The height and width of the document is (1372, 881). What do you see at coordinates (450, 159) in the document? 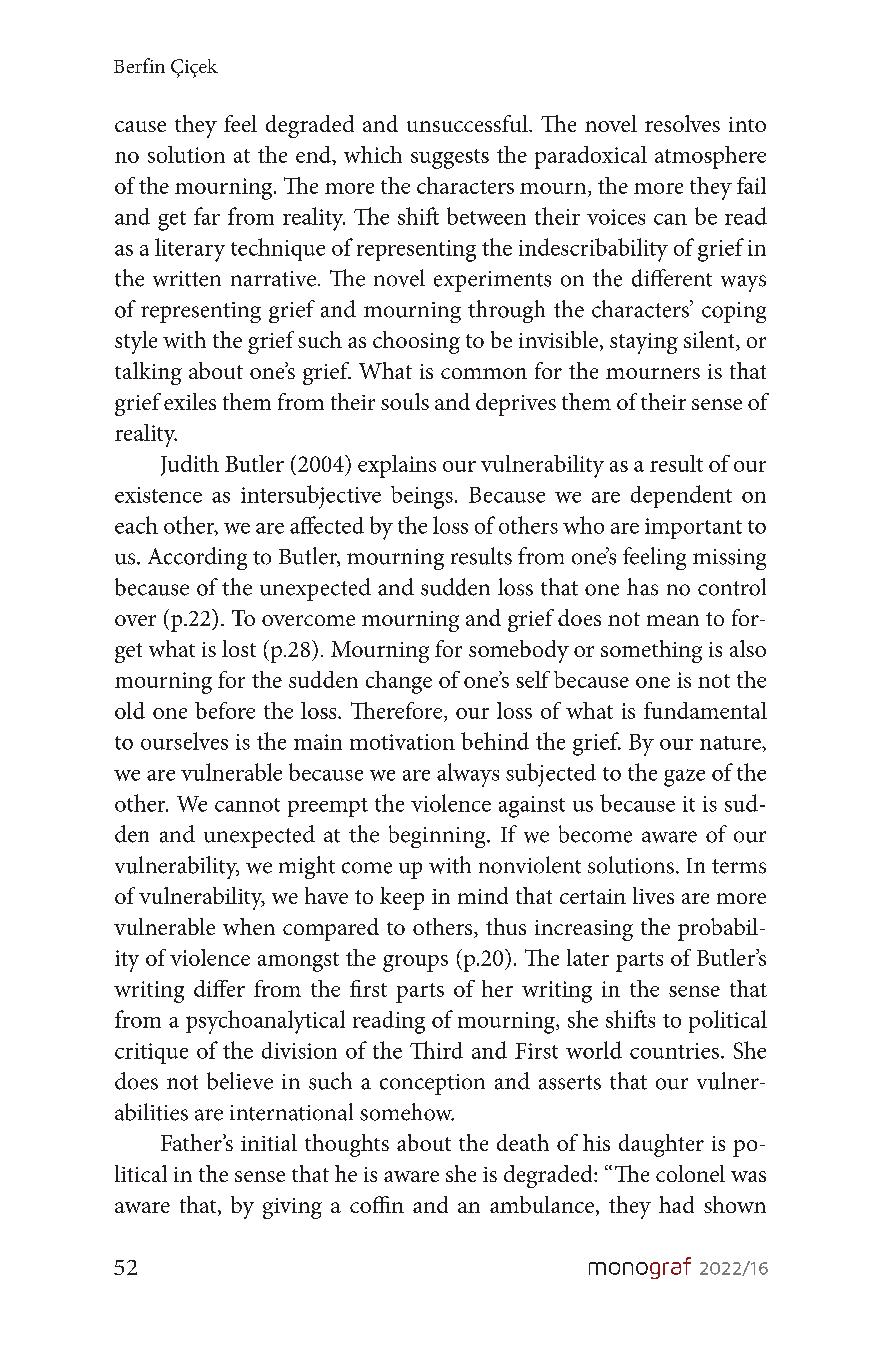
I see `suggests` at bounding box center [450, 159].
